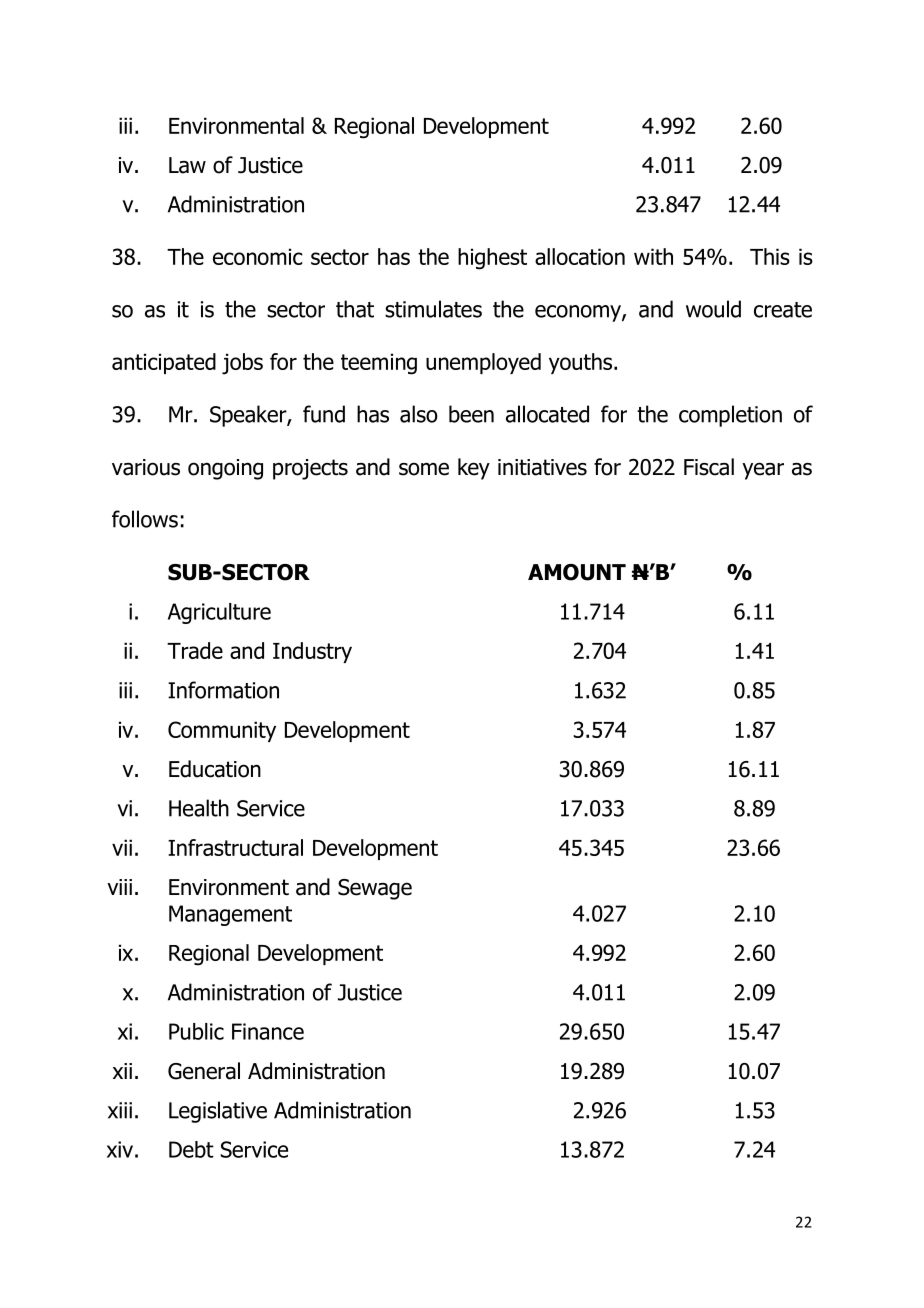 The height and width of the screenshot is (1308, 924). Describe the element at coordinates (187, 165) in the screenshot. I see `Law` at that location.
